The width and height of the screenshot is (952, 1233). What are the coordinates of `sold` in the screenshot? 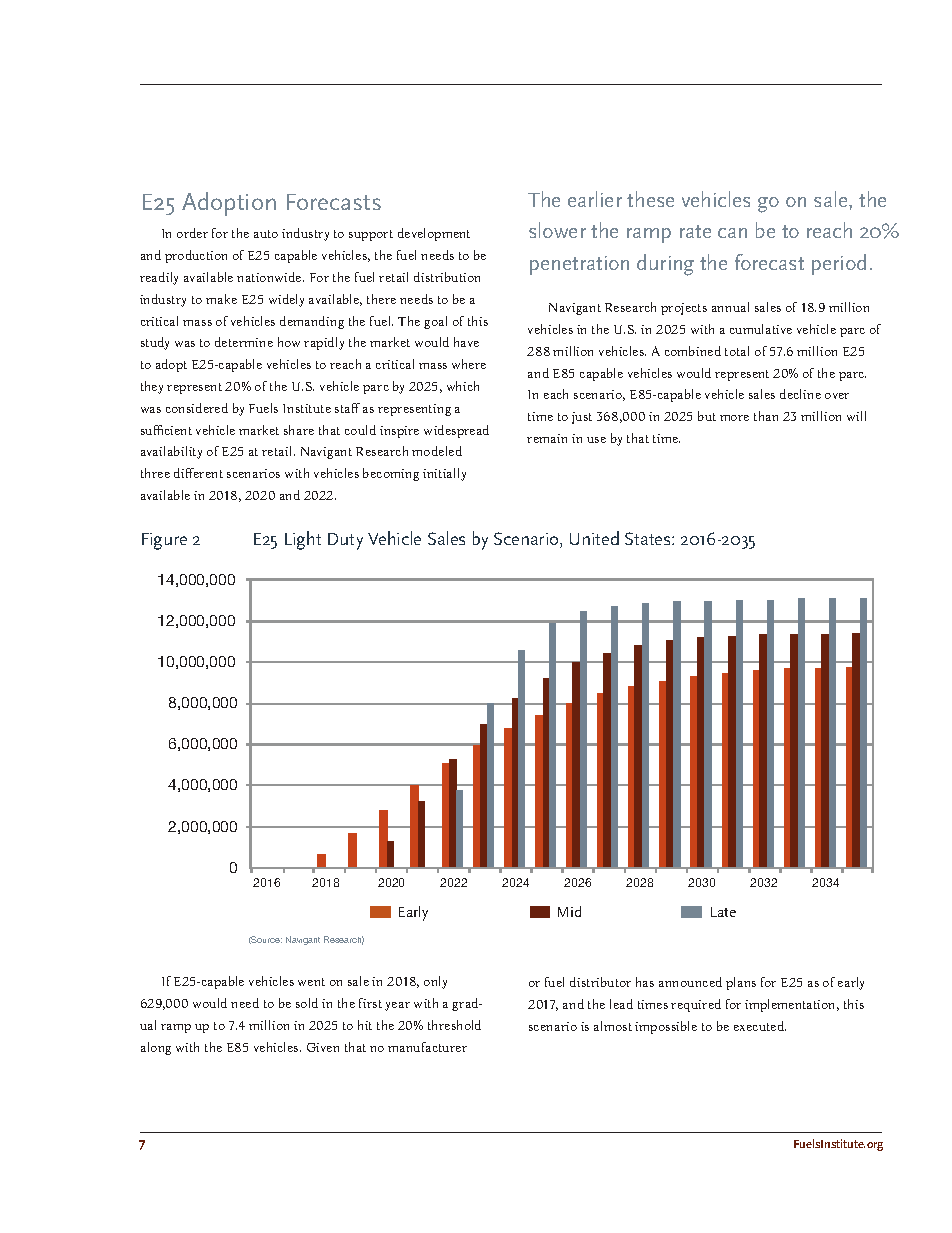 It's located at (307, 1003).
